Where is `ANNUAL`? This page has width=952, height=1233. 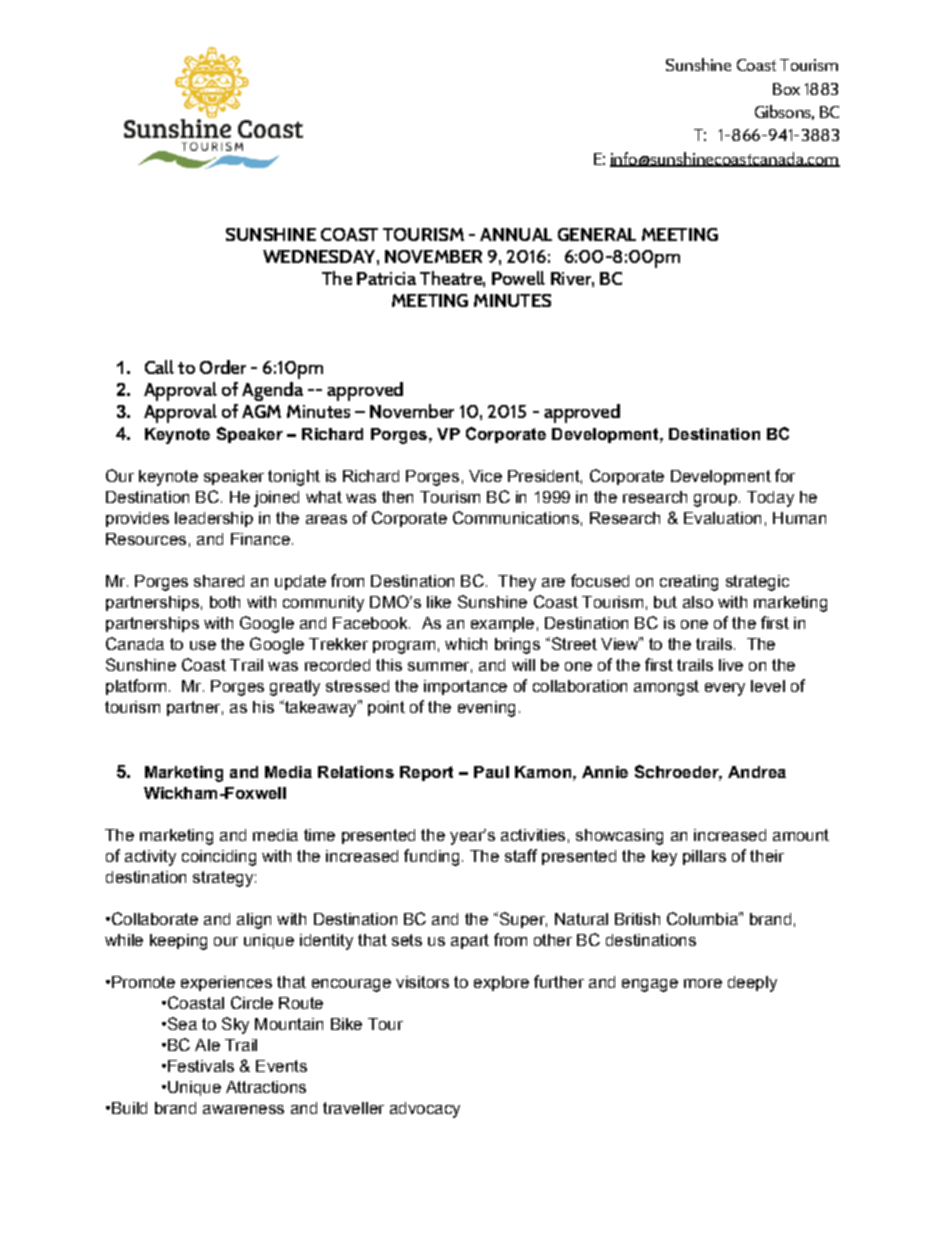
ANNUAL is located at coordinates (516, 234).
